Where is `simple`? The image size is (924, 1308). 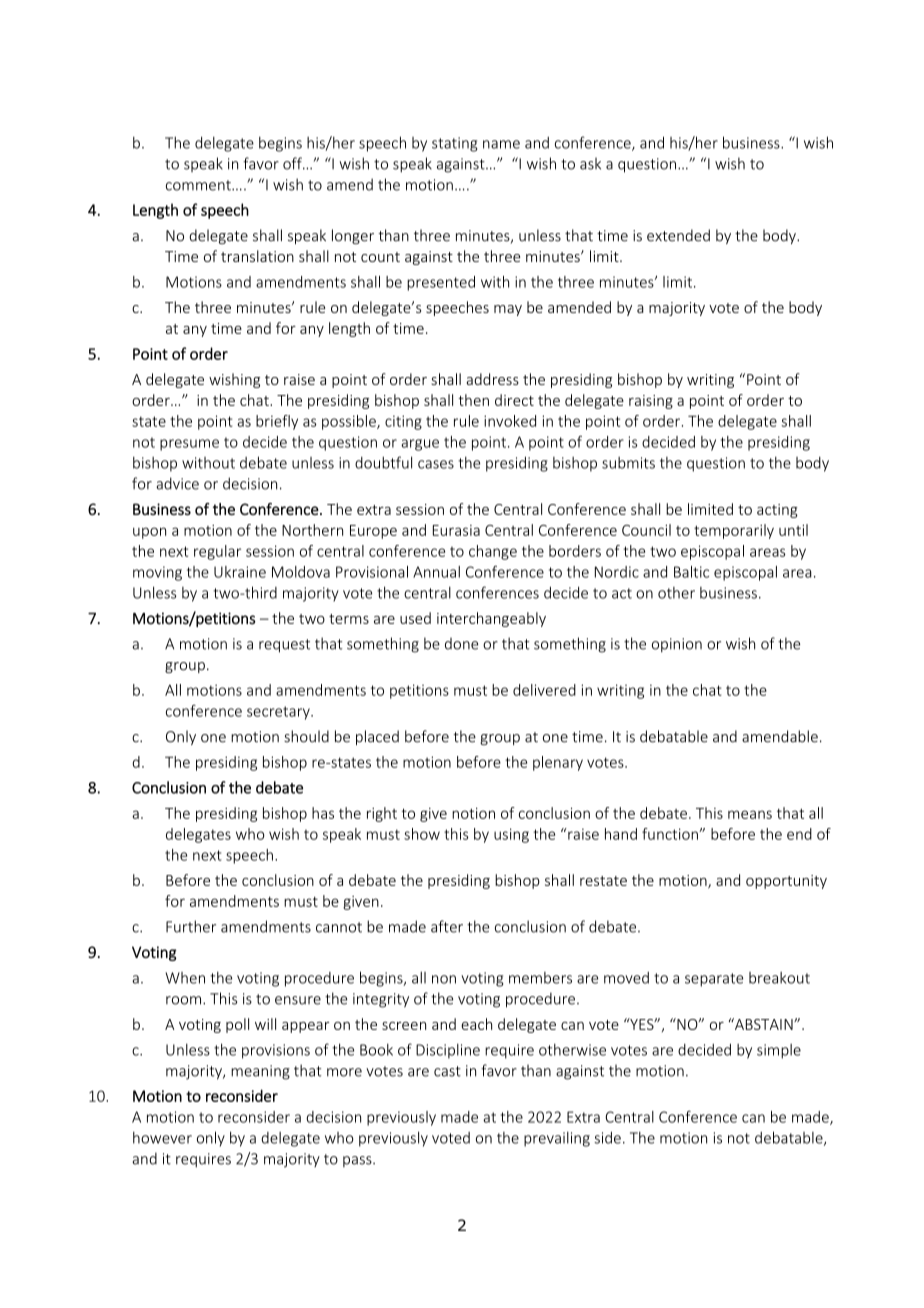
simple is located at coordinates (779, 1051).
